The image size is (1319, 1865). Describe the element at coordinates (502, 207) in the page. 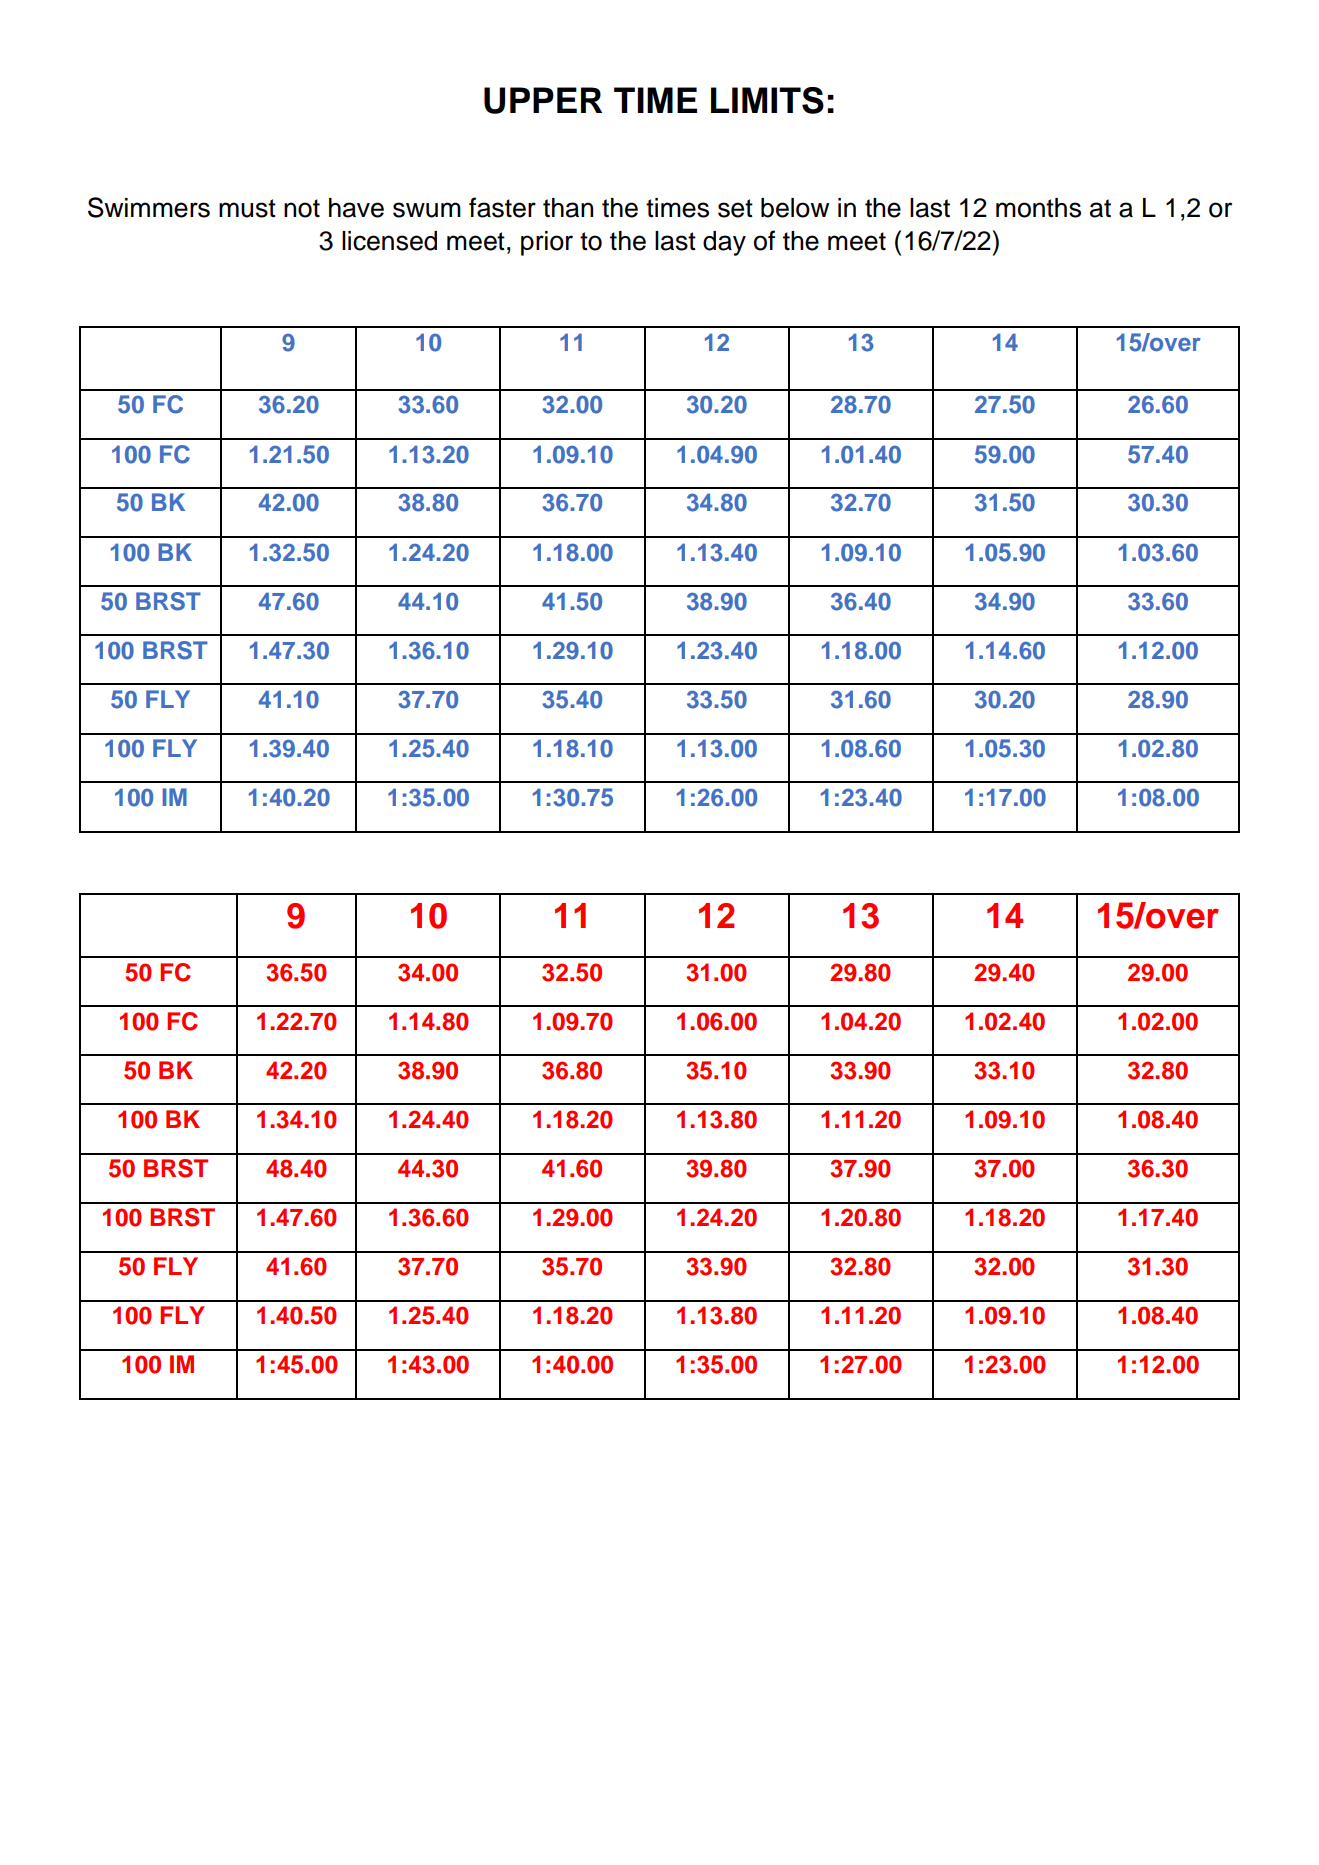

I see `faster` at that location.
